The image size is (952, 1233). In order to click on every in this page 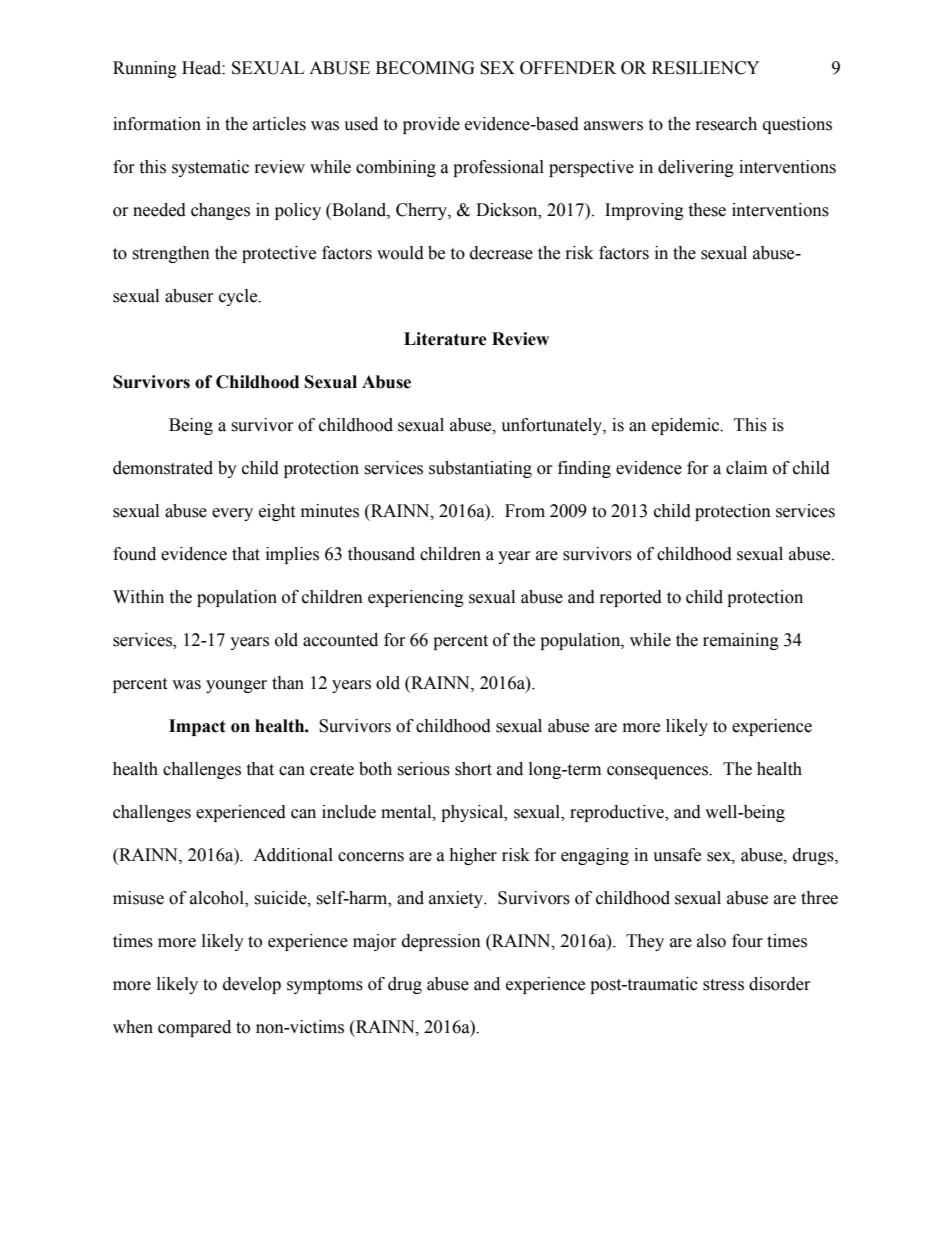, I will do `click(232, 514)`.
